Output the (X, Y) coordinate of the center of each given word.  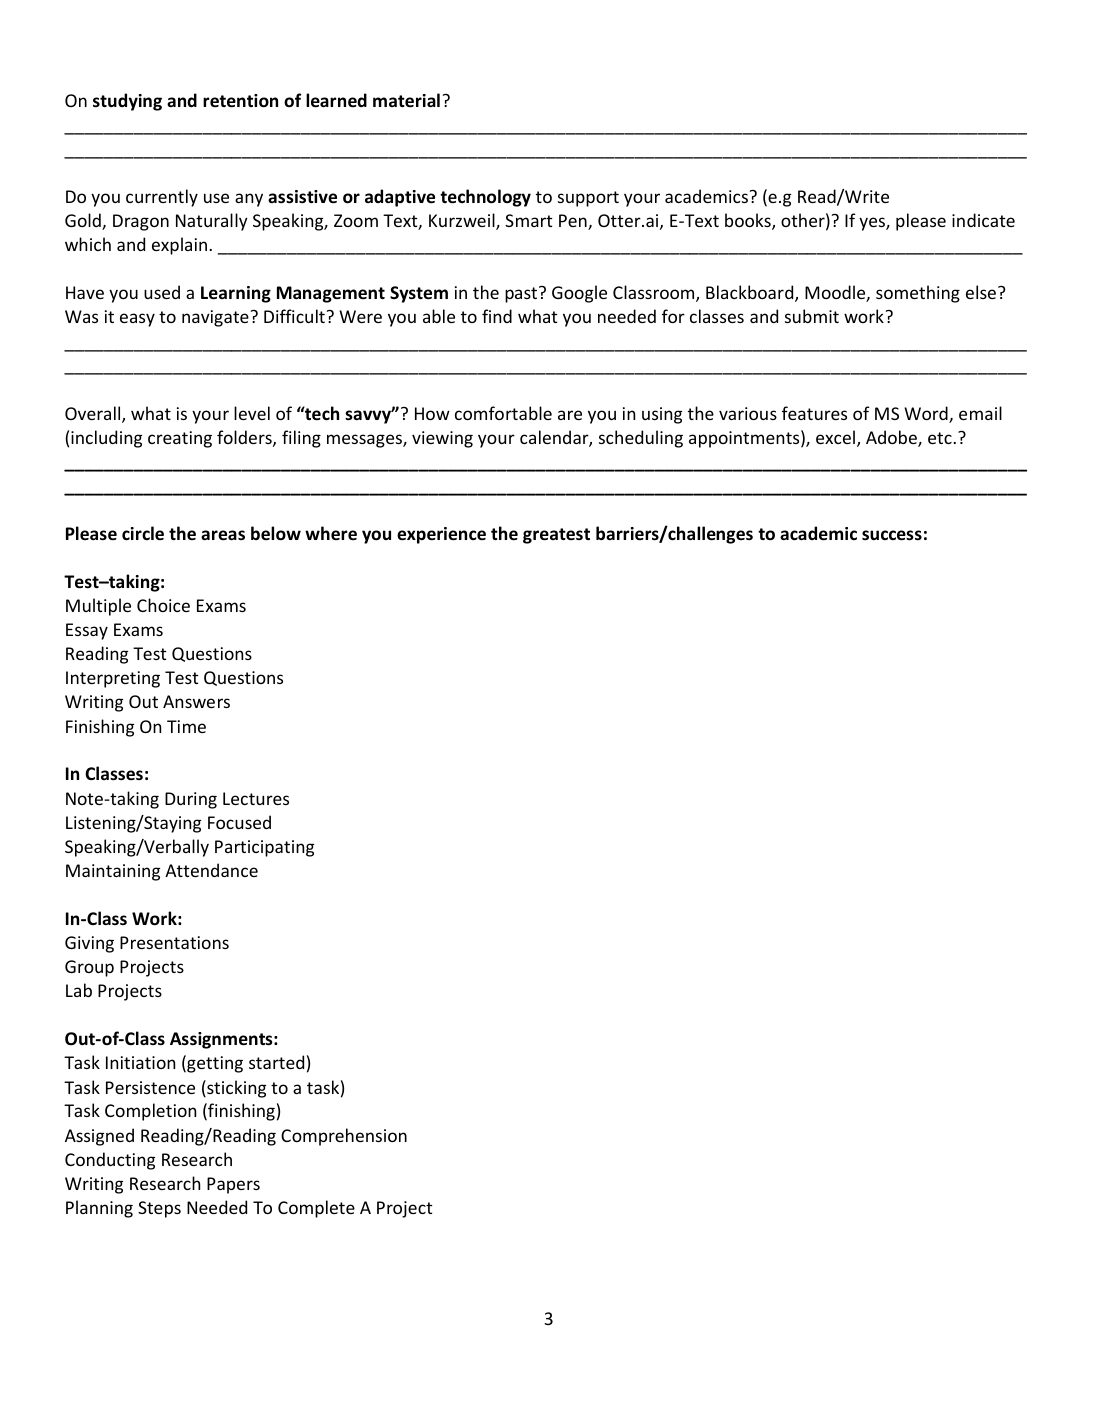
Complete (316, 1209)
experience (441, 535)
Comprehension (344, 1137)
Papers (233, 1185)
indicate (983, 220)
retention (240, 101)
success (892, 535)
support (588, 199)
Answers (196, 701)
